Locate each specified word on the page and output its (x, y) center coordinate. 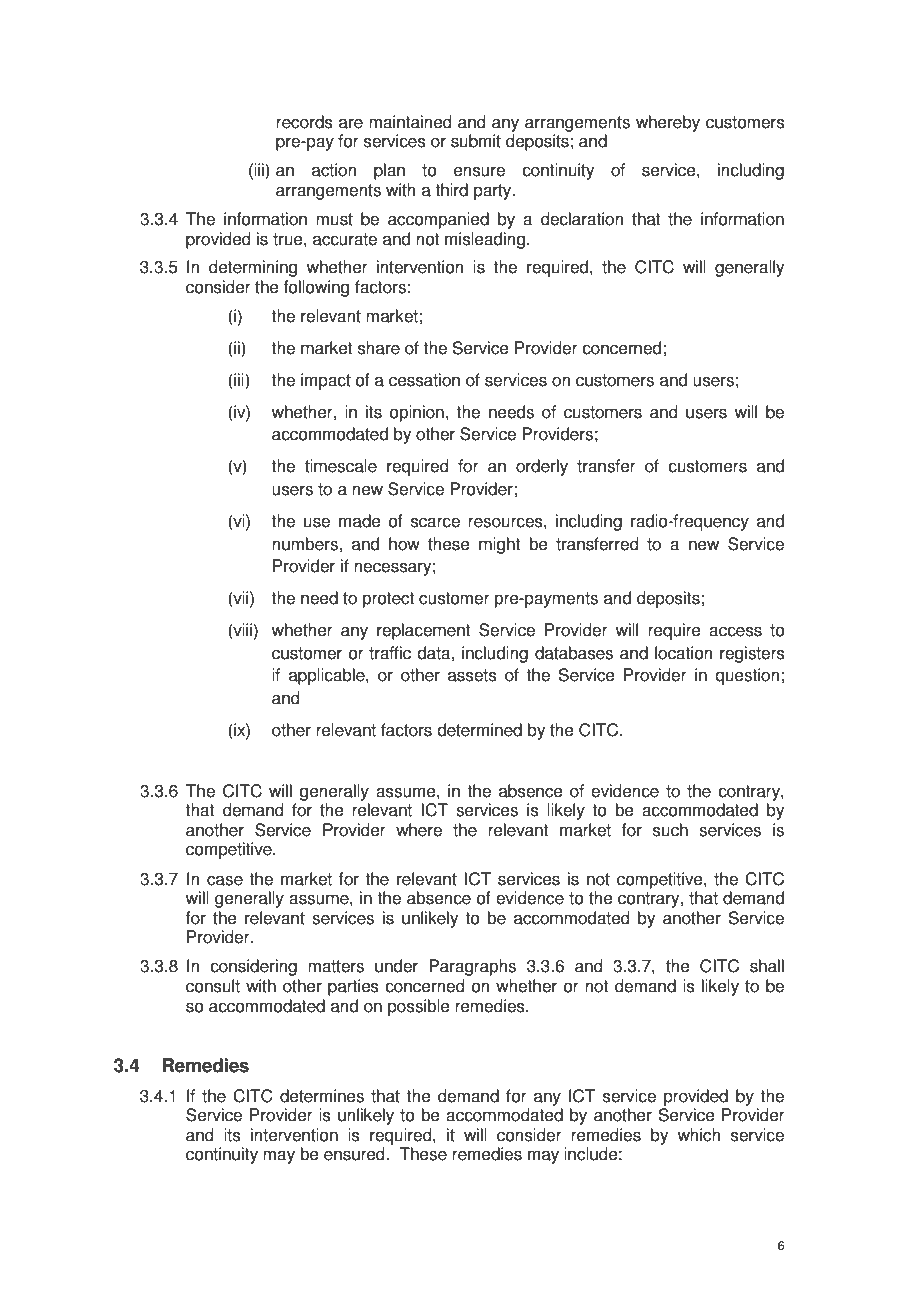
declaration (582, 219)
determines (322, 1096)
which (698, 1135)
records (304, 122)
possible (419, 1007)
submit (476, 141)
